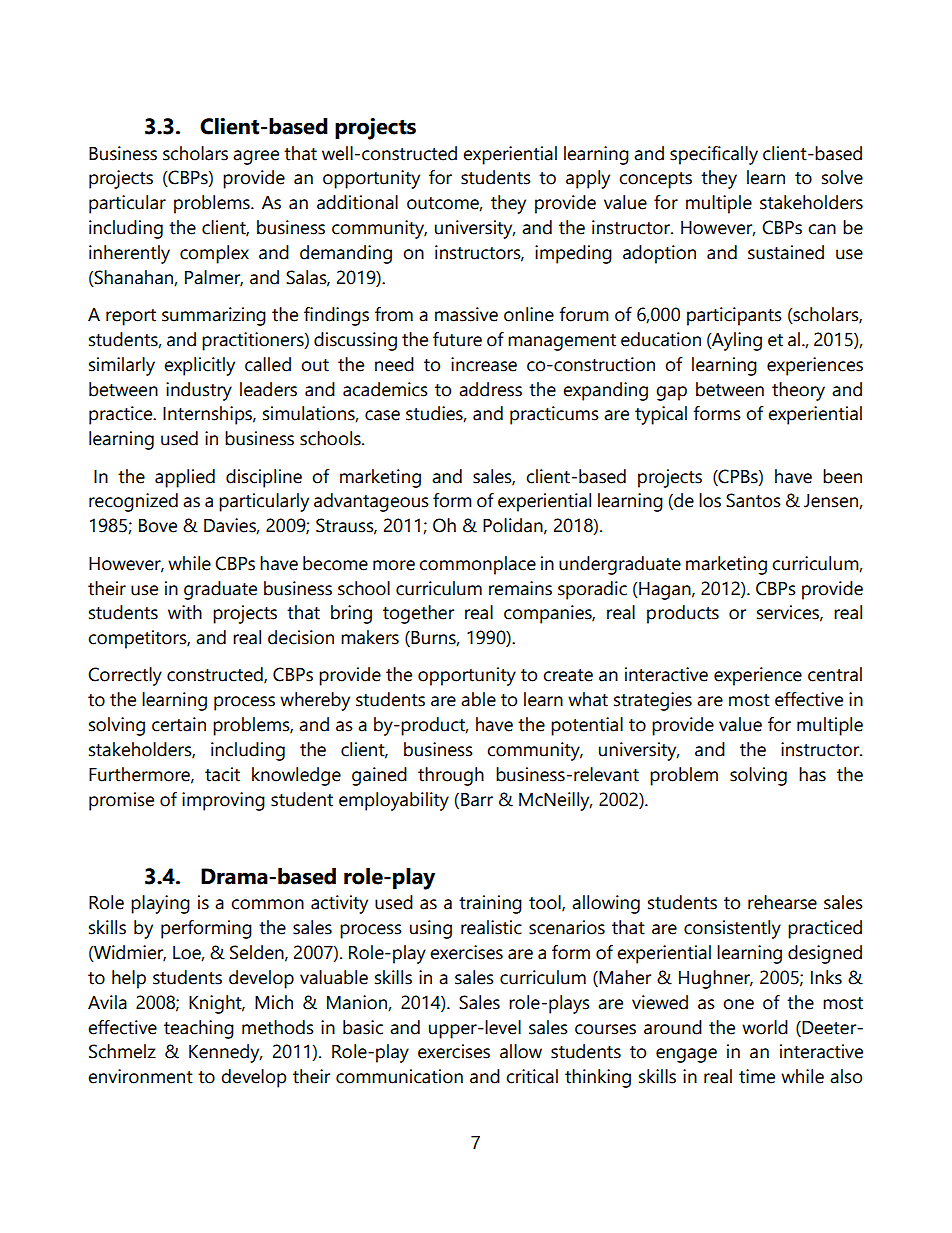 This screenshot has width=952, height=1233. What do you see at coordinates (532, 1076) in the screenshot?
I see `critical` at bounding box center [532, 1076].
